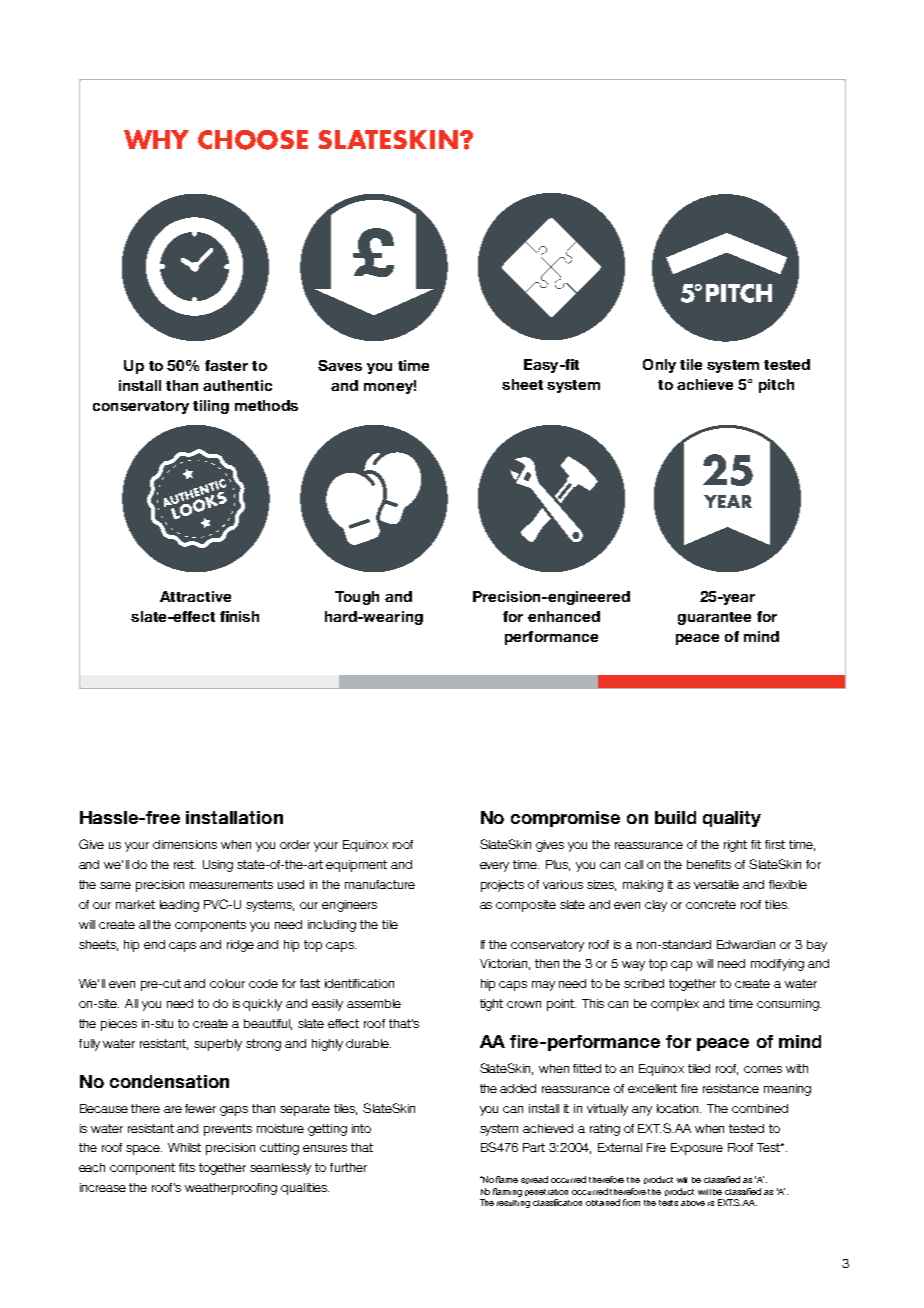  Describe the element at coordinates (564, 616) in the screenshot. I see `enhanced` at that location.
